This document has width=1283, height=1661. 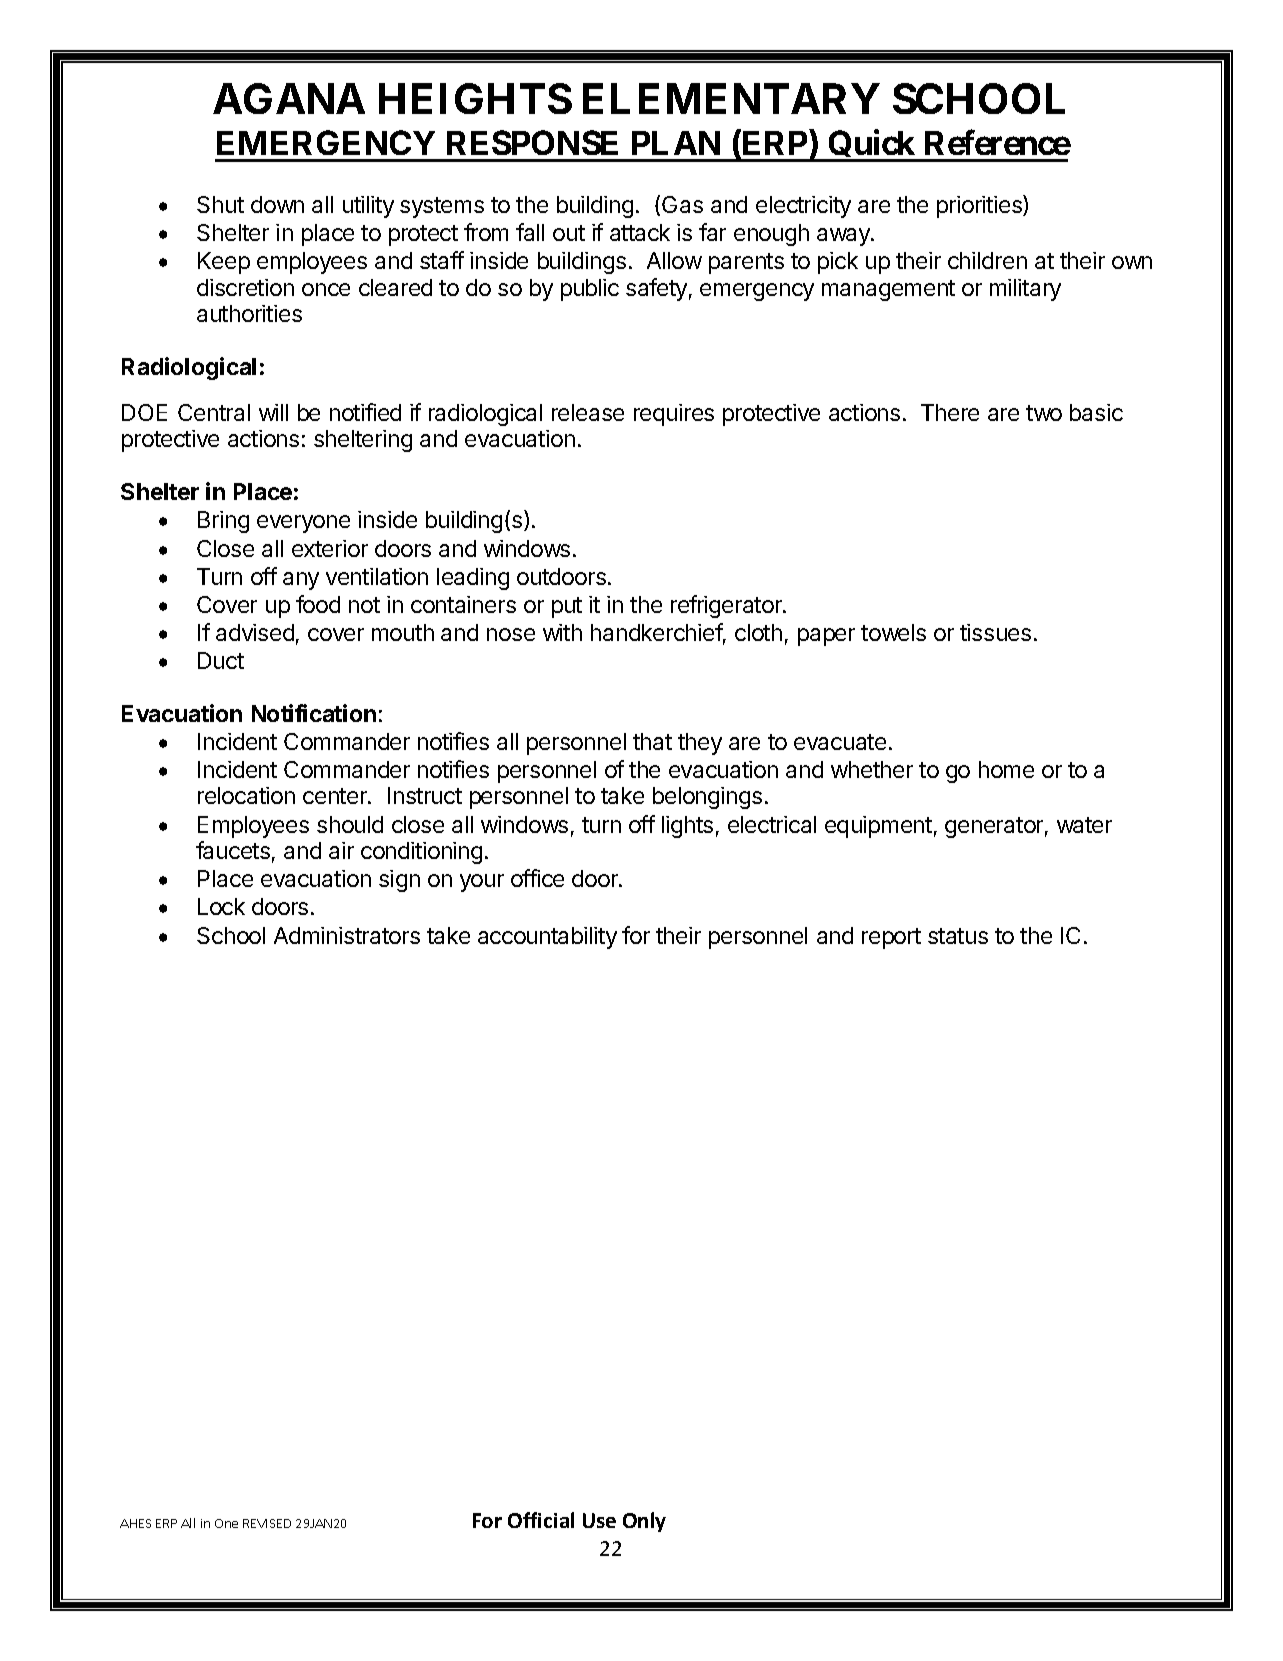 What do you see at coordinates (267, 1523) in the document?
I see `REVISED` at bounding box center [267, 1523].
